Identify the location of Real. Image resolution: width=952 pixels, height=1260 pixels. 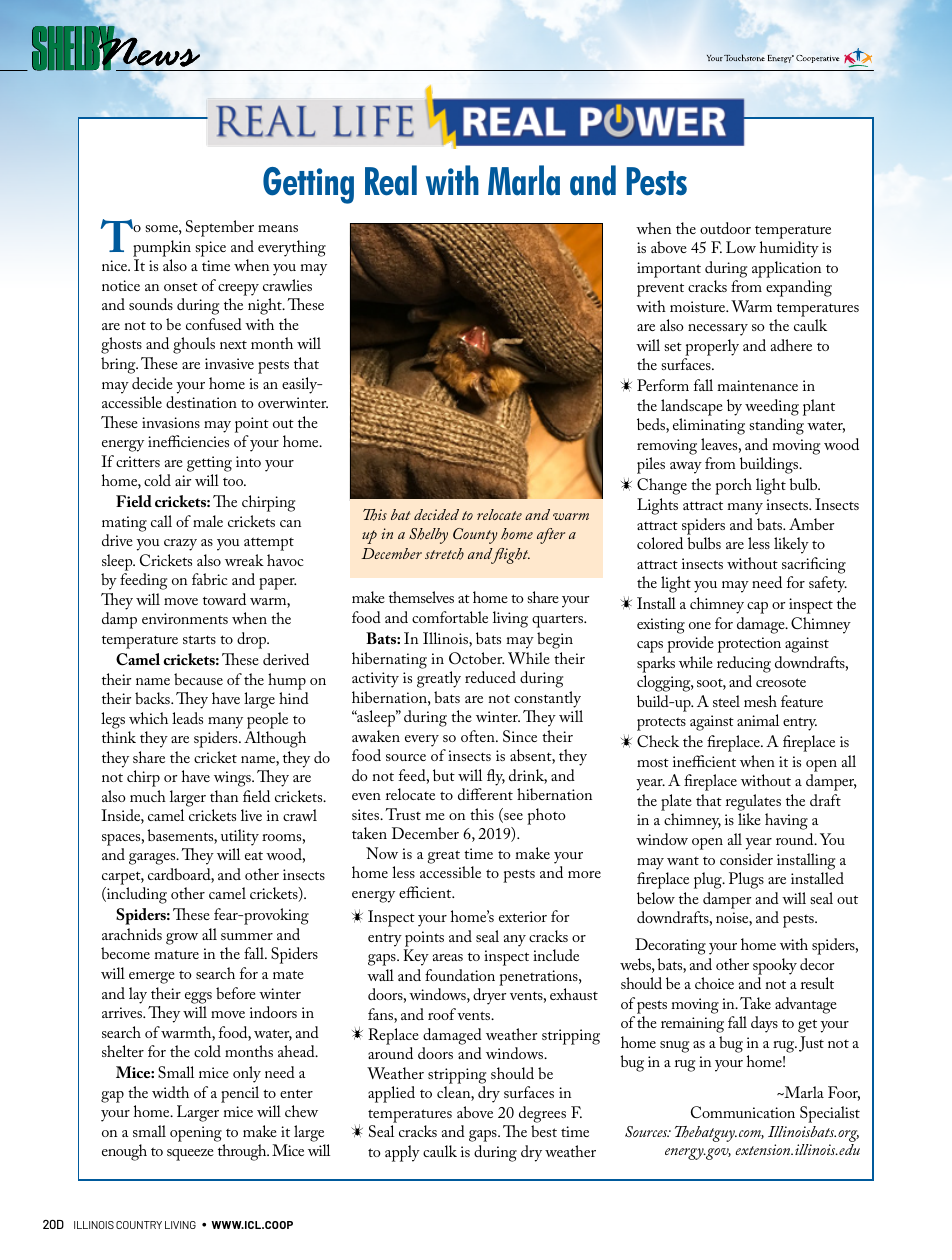
(391, 180).
